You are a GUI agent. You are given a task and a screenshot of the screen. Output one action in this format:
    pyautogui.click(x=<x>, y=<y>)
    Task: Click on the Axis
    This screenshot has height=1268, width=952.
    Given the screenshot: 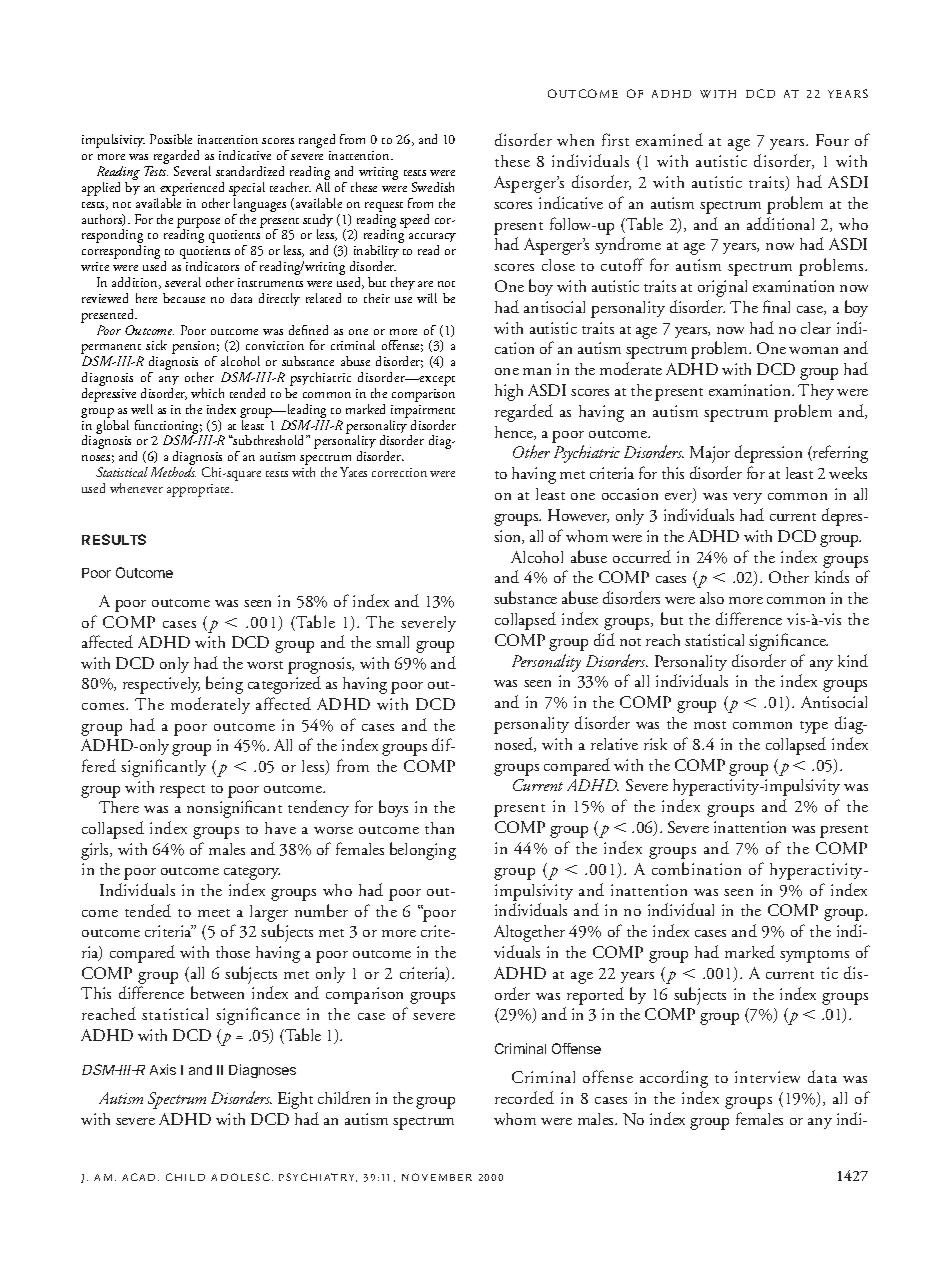 What is the action you would take?
    pyautogui.click(x=163, y=1069)
